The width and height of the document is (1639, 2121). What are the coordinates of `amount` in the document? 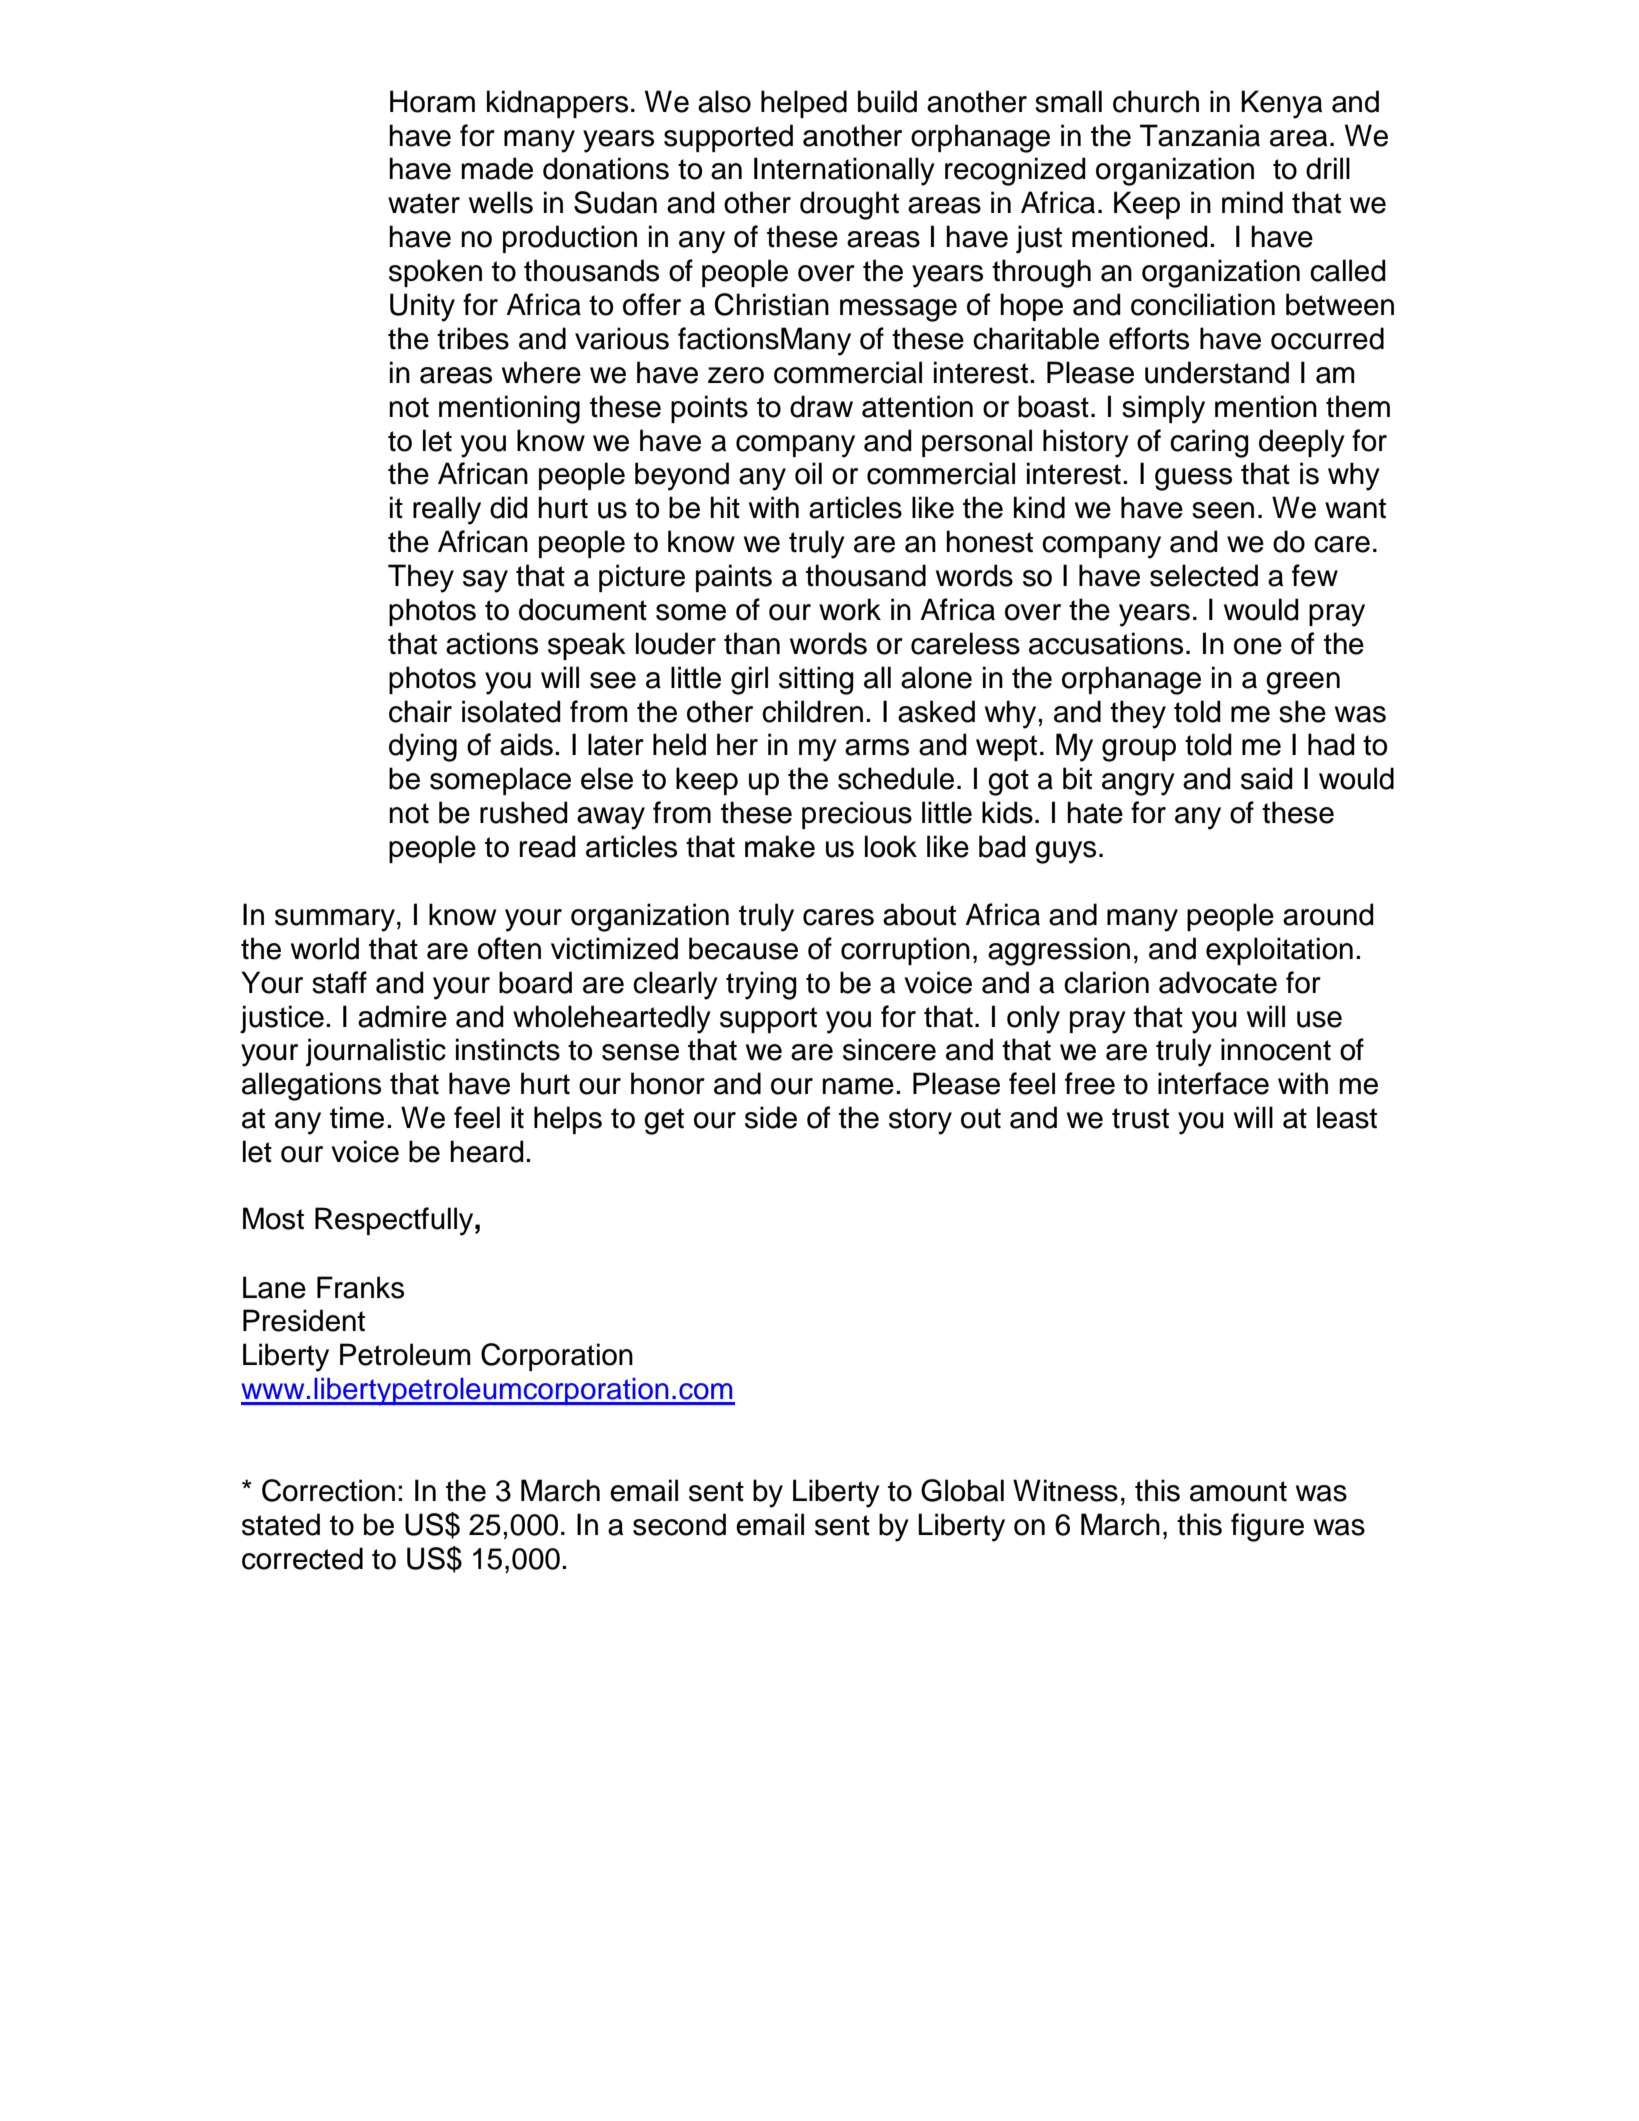 It's located at (1238, 1491).
